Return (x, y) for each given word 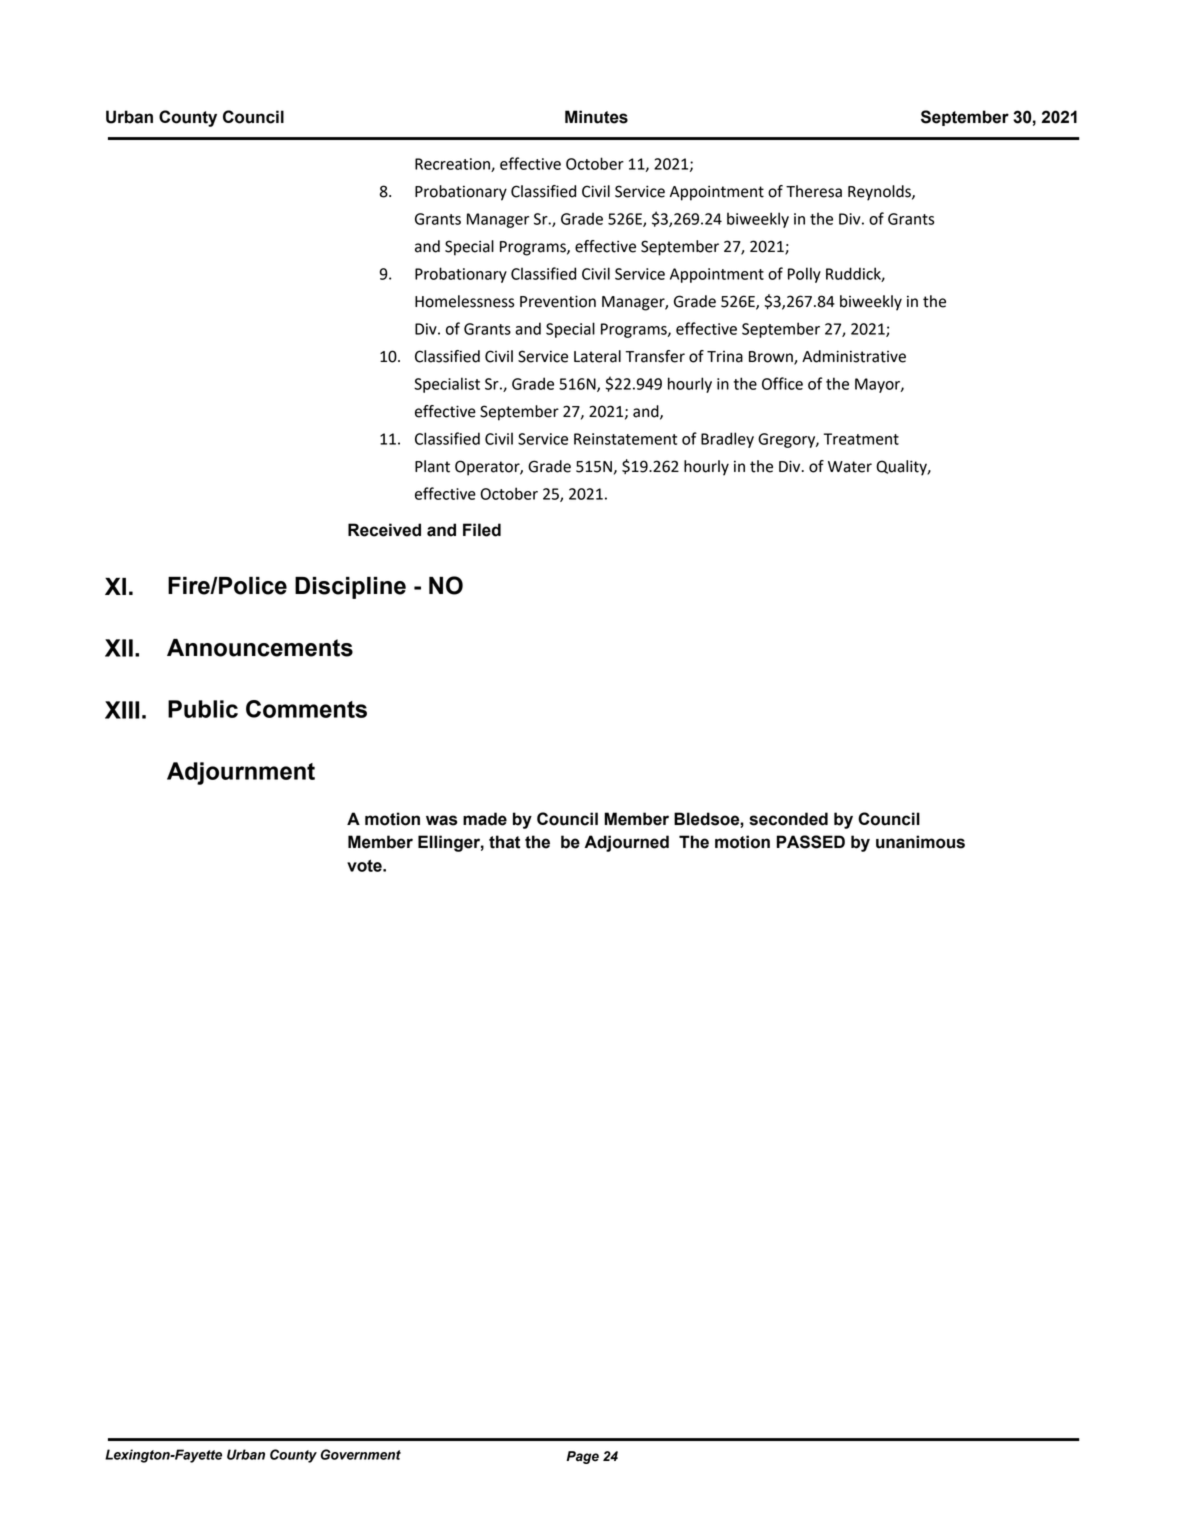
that (504, 842)
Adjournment (241, 773)
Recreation (453, 165)
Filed (482, 530)
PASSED (811, 842)
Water (850, 467)
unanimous (920, 842)
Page (582, 1457)
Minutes (596, 117)
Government (361, 1454)
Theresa (814, 191)
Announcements (260, 648)
